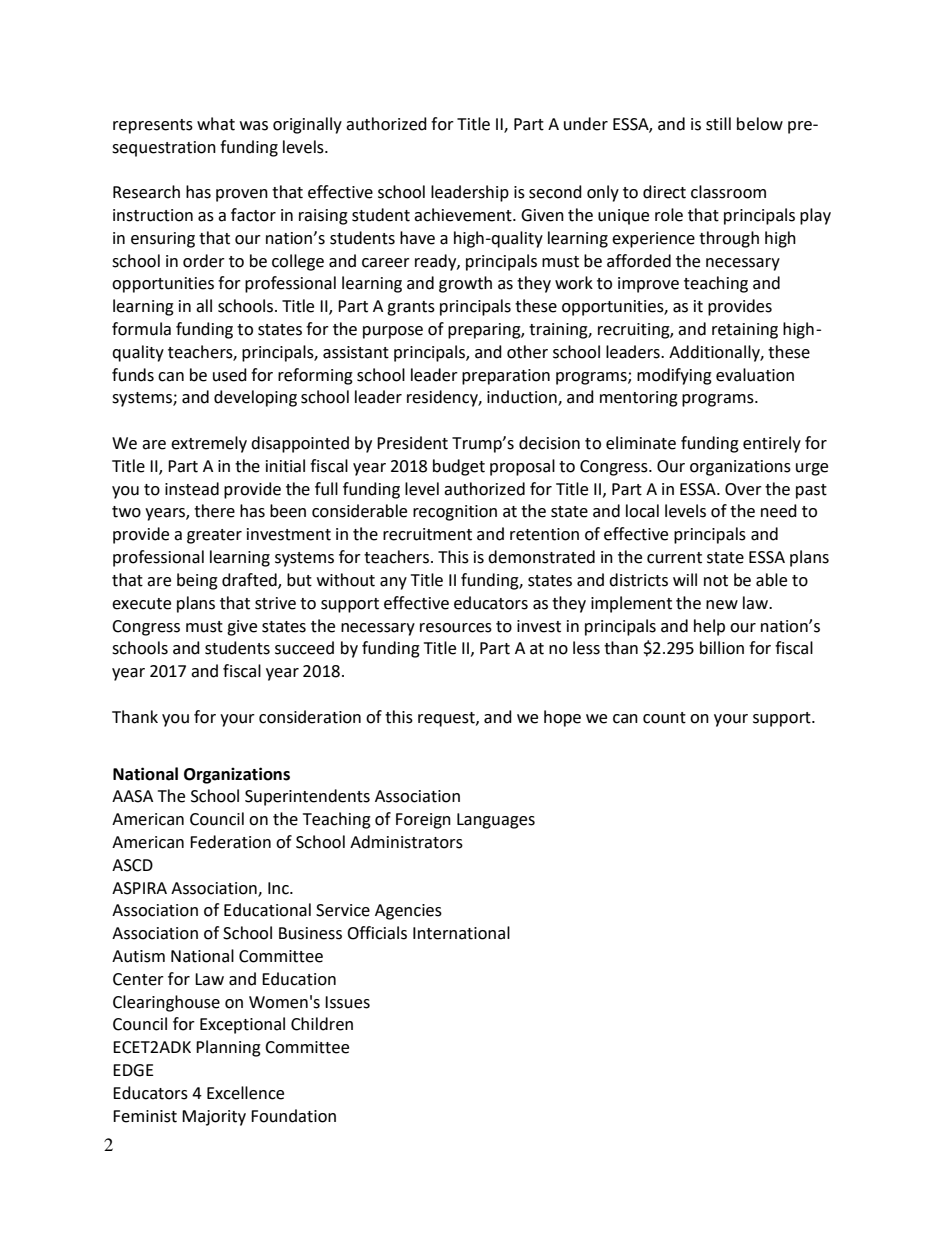 The image size is (952, 1233). What do you see at coordinates (664, 718) in the screenshot?
I see `count` at bounding box center [664, 718].
